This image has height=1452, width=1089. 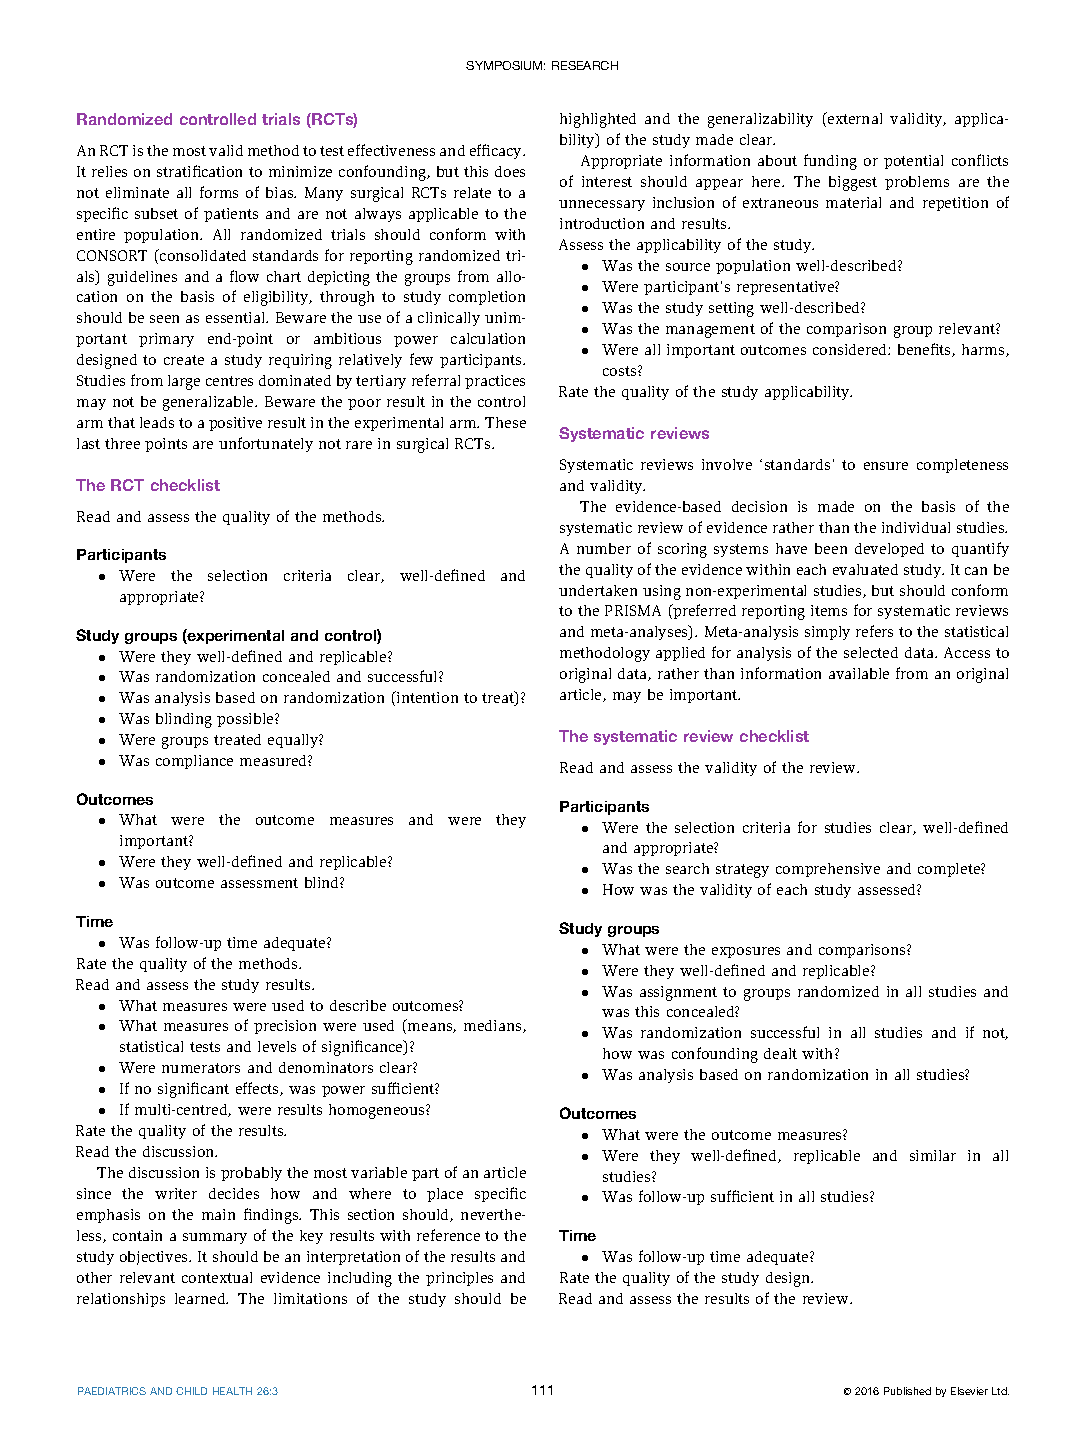 I want to click on precision, so click(x=285, y=1027).
